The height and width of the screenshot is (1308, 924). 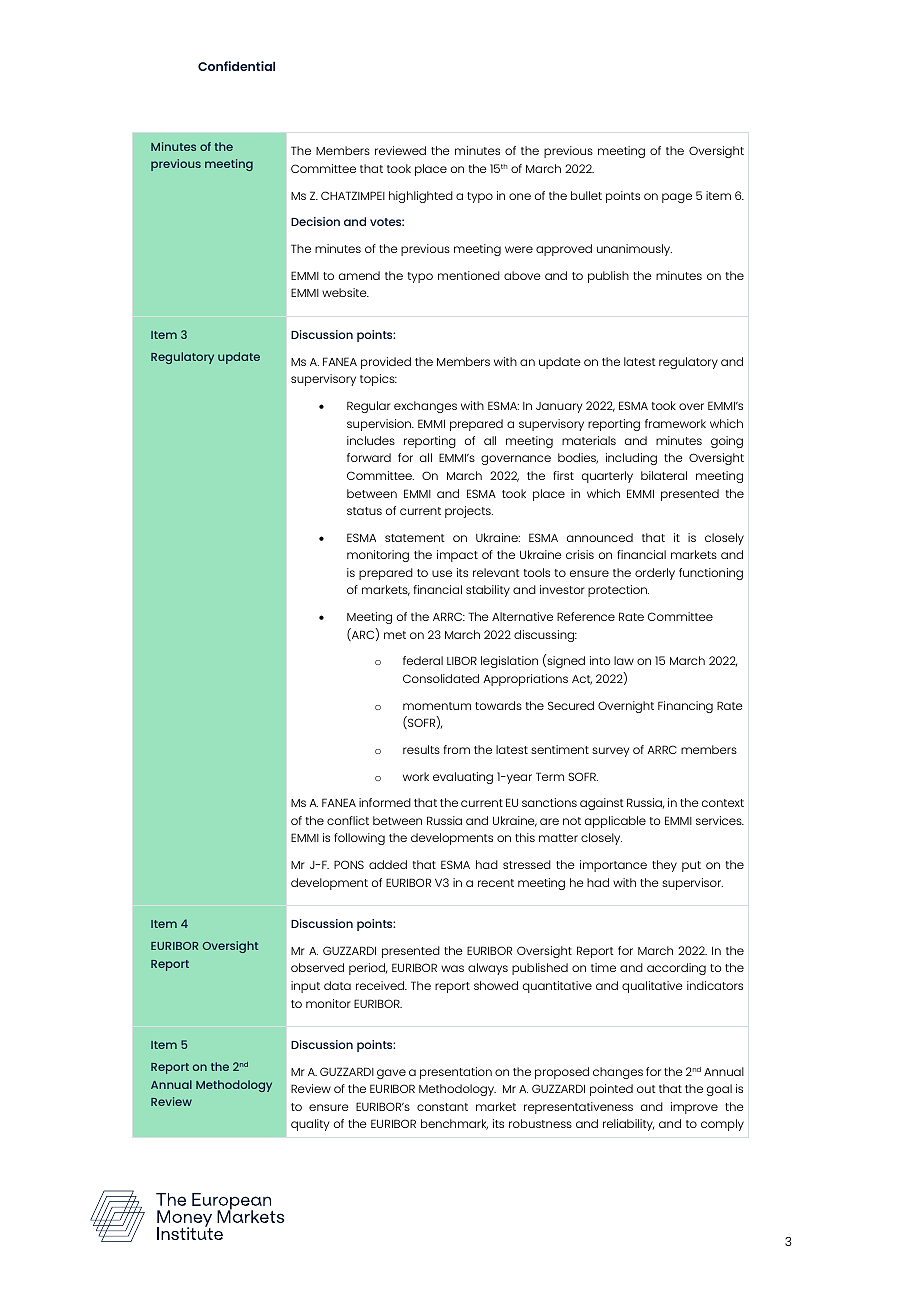 I want to click on Confidential, so click(x=236, y=66).
